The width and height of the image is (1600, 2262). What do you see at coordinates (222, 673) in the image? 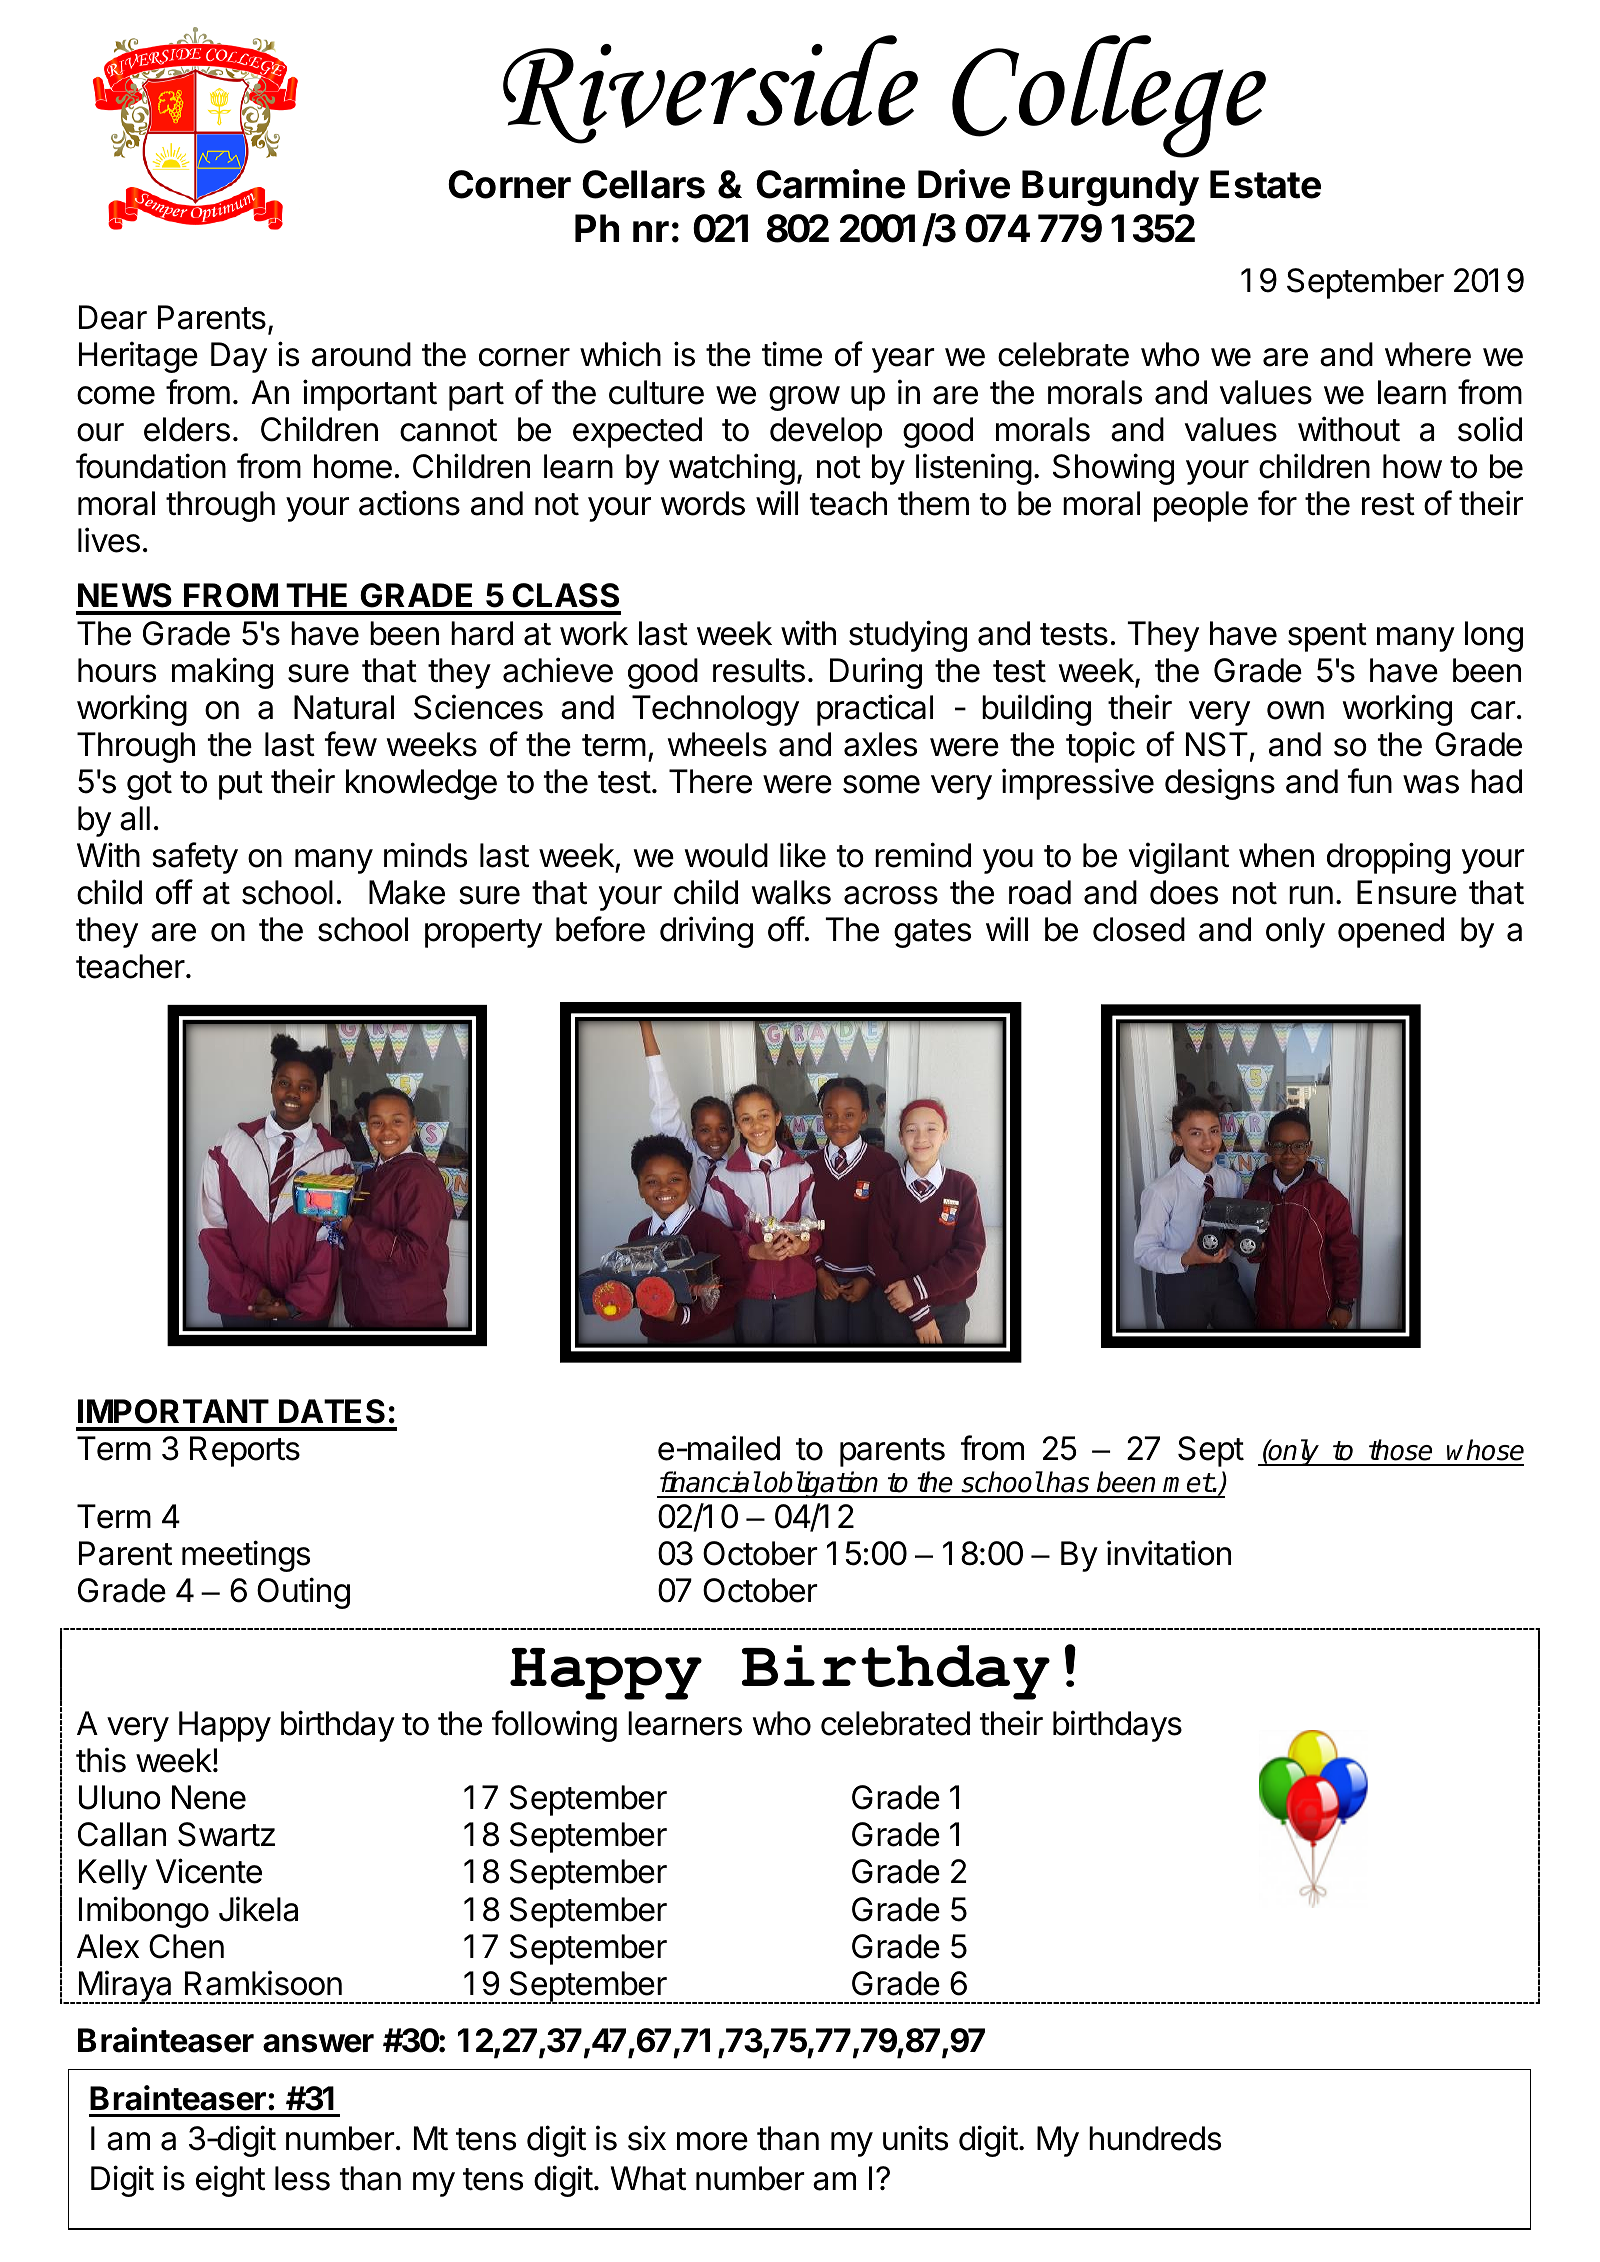
I see `making` at bounding box center [222, 673].
